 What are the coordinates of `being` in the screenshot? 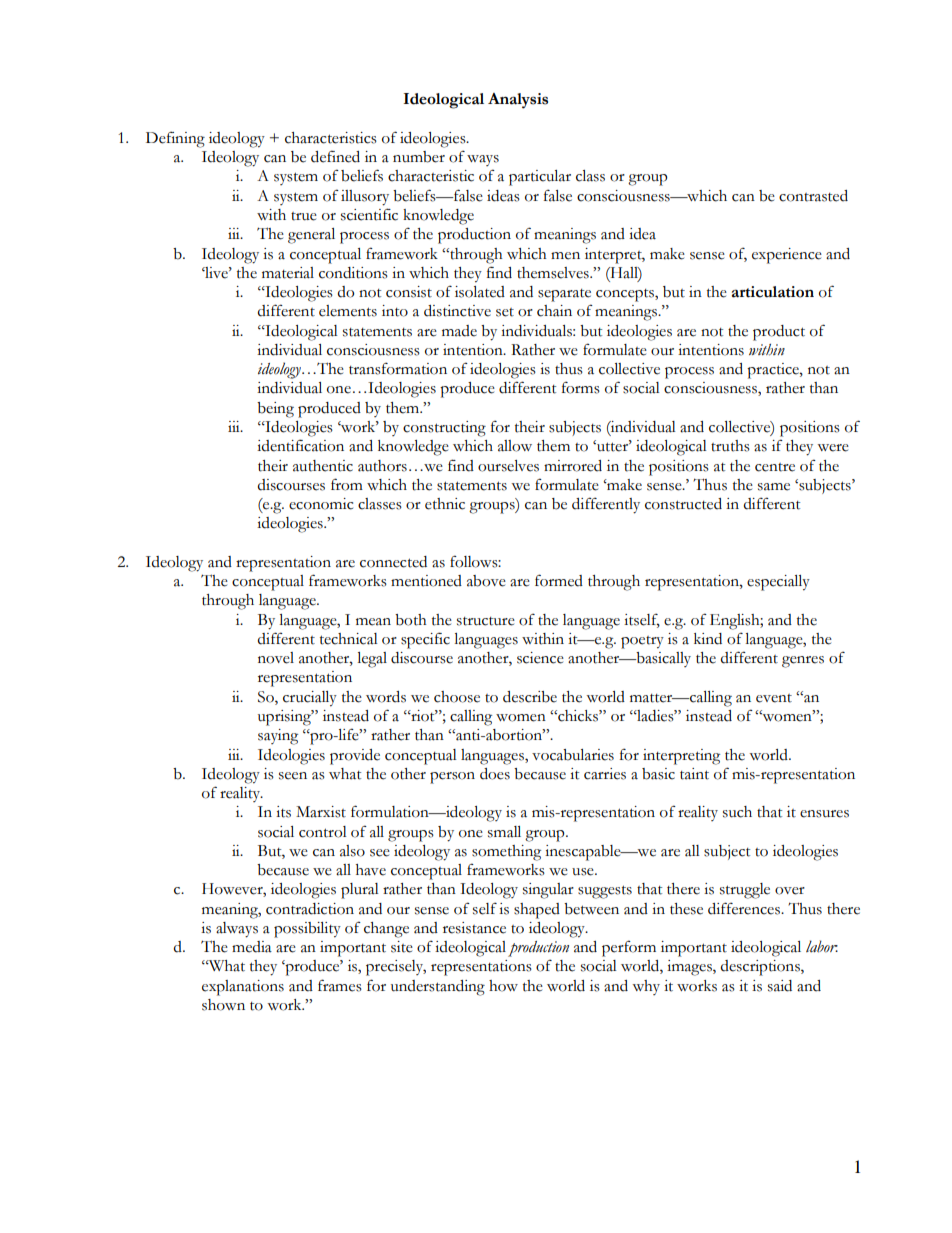 It's located at (275, 410).
